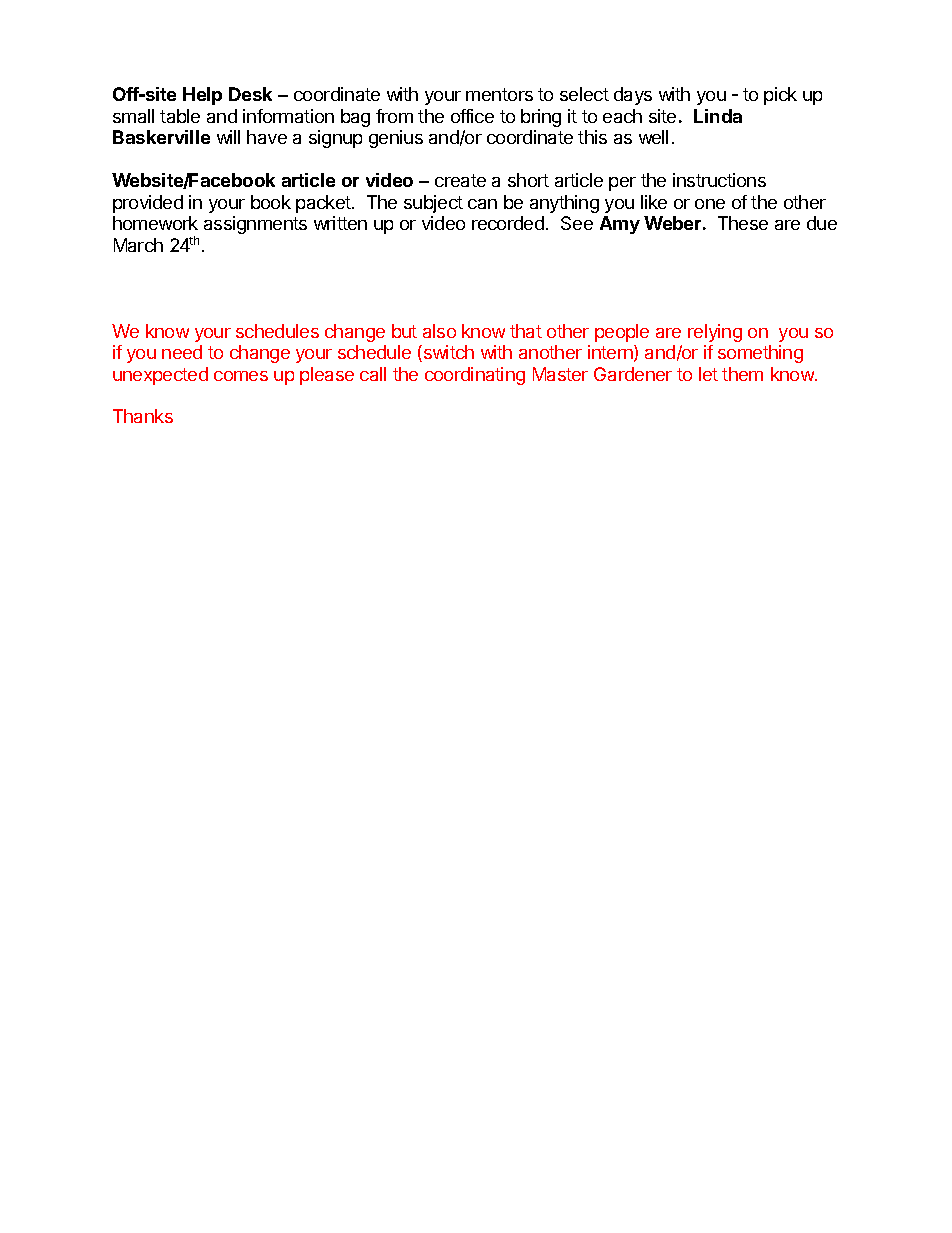 The height and width of the screenshot is (1233, 952). Describe the element at coordinates (780, 96) in the screenshot. I see `pick` at that location.
